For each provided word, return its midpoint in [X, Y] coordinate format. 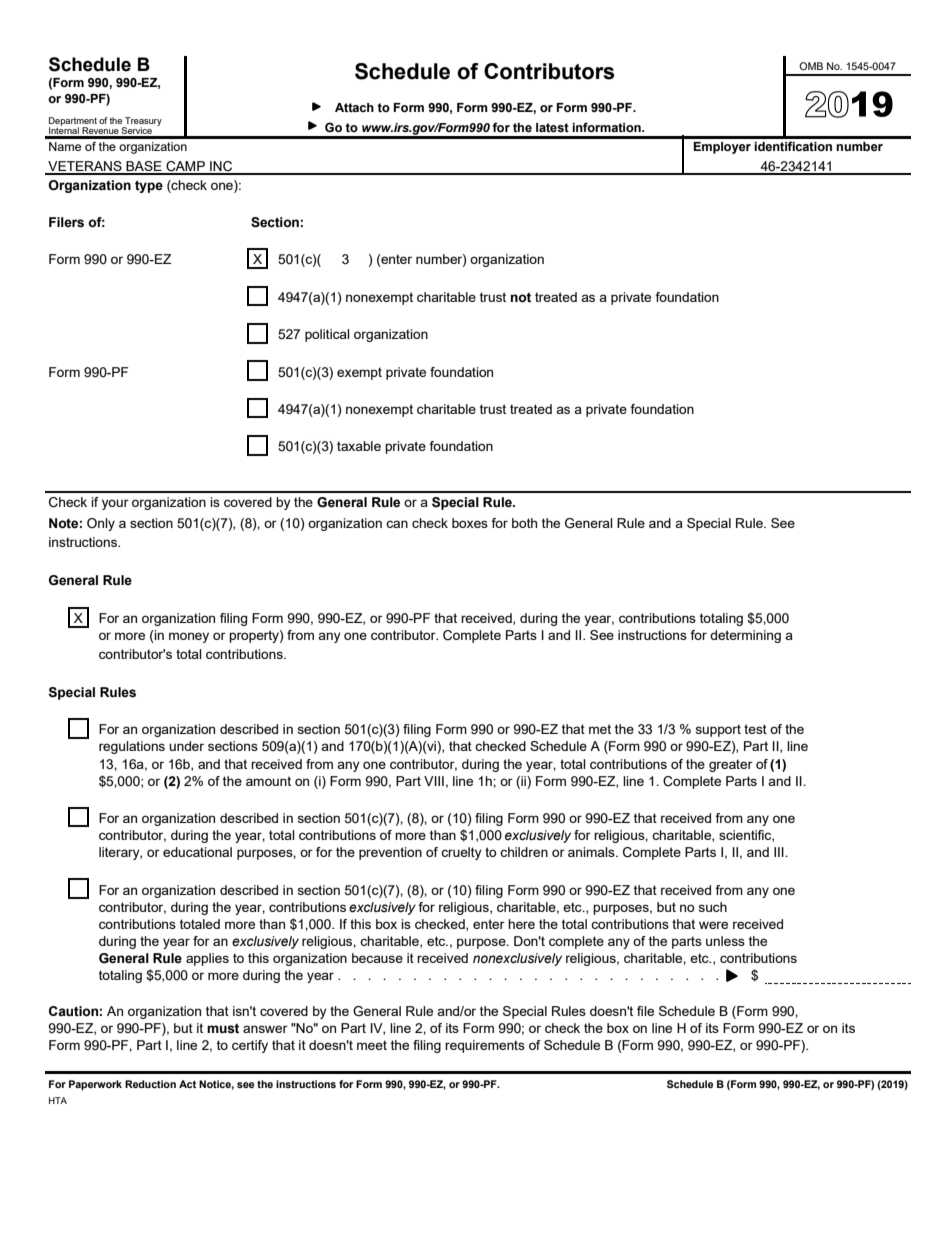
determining [745, 636]
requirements [485, 1046]
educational [197, 852]
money [189, 637]
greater [731, 765]
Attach [354, 107]
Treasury [142, 122]
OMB [811, 66]
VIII [434, 781]
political [327, 335]
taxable [359, 446]
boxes [470, 523]
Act [187, 1084]
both [524, 523]
